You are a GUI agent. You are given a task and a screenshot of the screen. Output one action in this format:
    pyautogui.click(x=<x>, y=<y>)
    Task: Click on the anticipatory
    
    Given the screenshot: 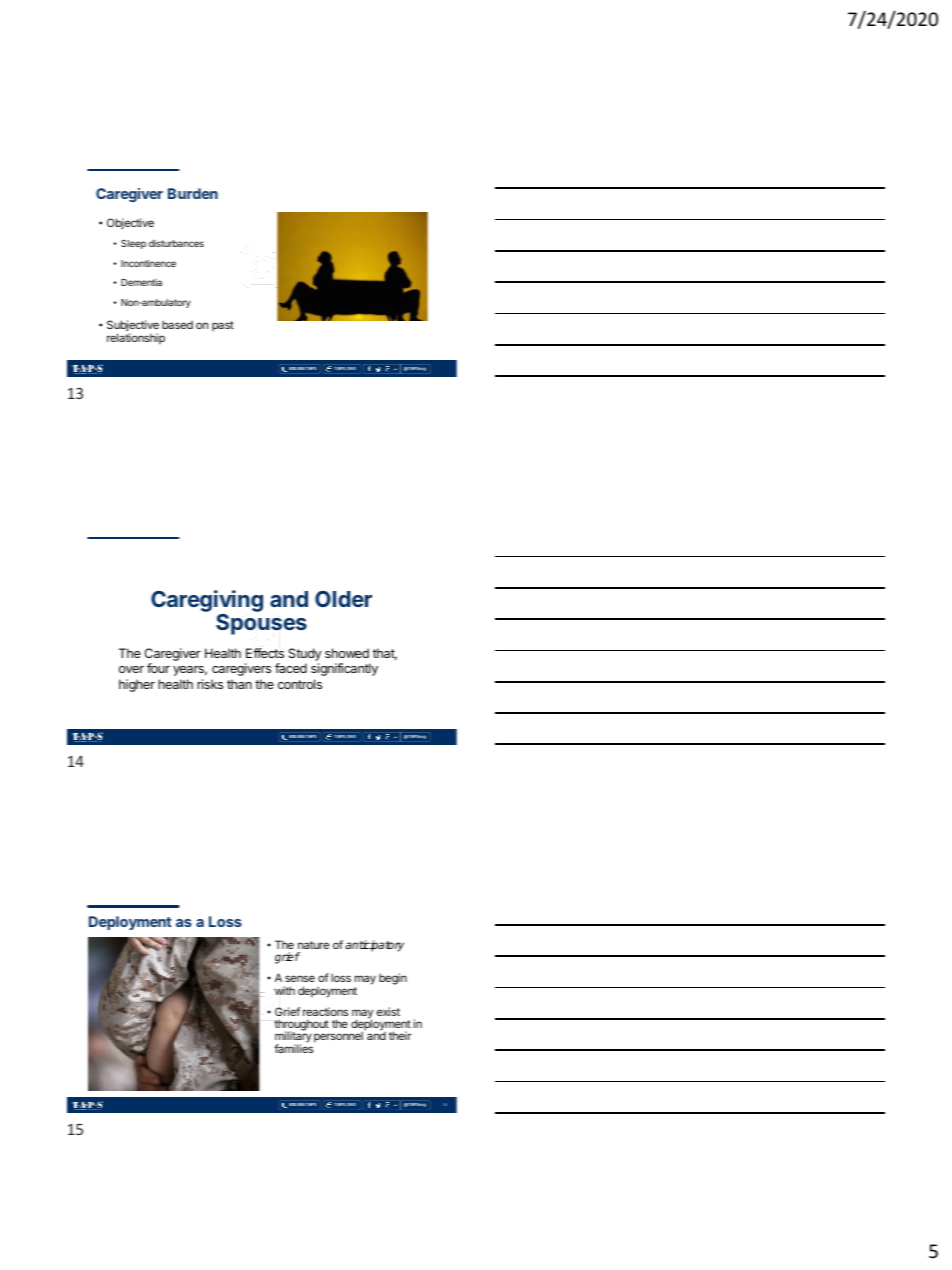 What is the action you would take?
    pyautogui.click(x=374, y=946)
